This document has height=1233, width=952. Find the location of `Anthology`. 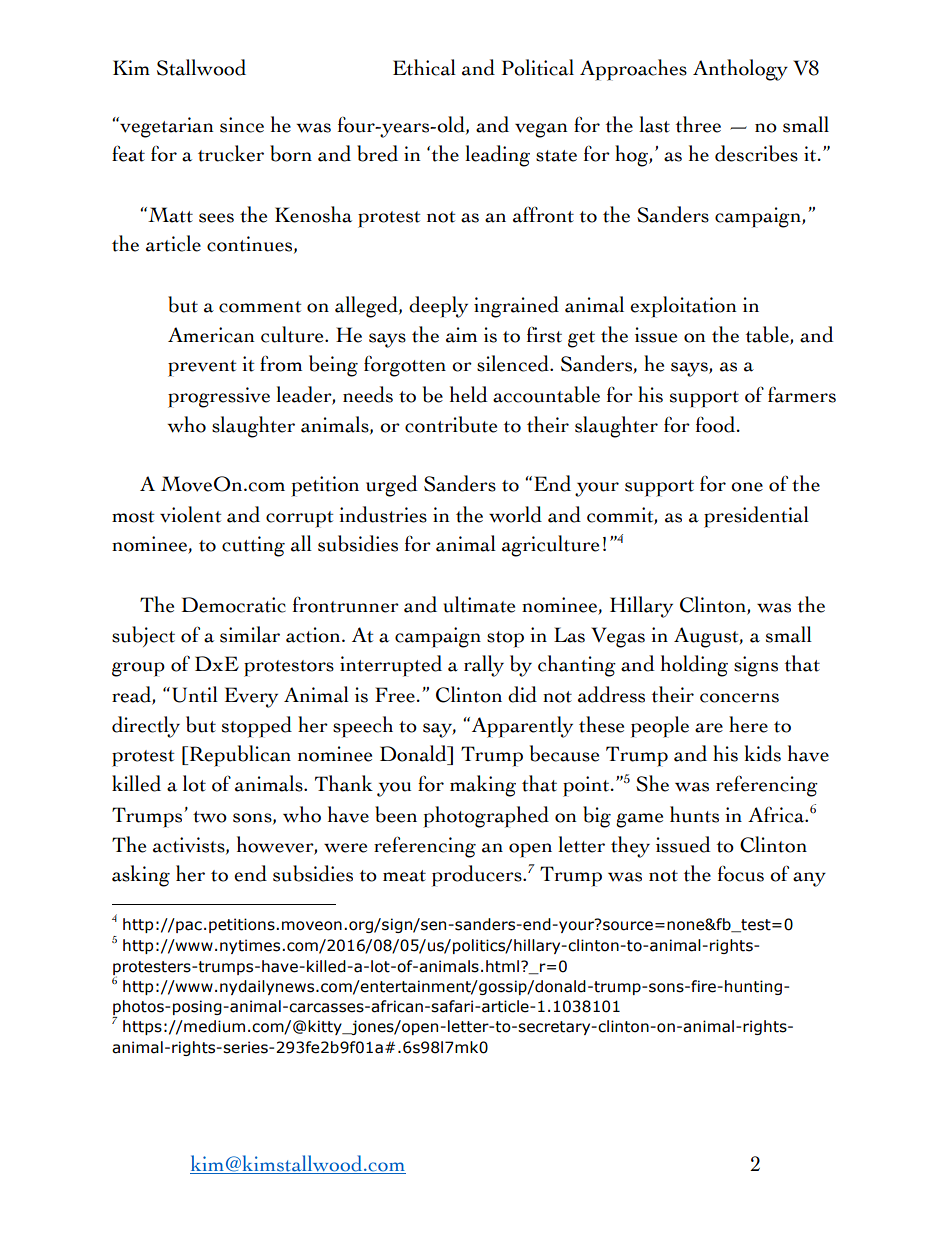

Anthology is located at coordinates (740, 70).
